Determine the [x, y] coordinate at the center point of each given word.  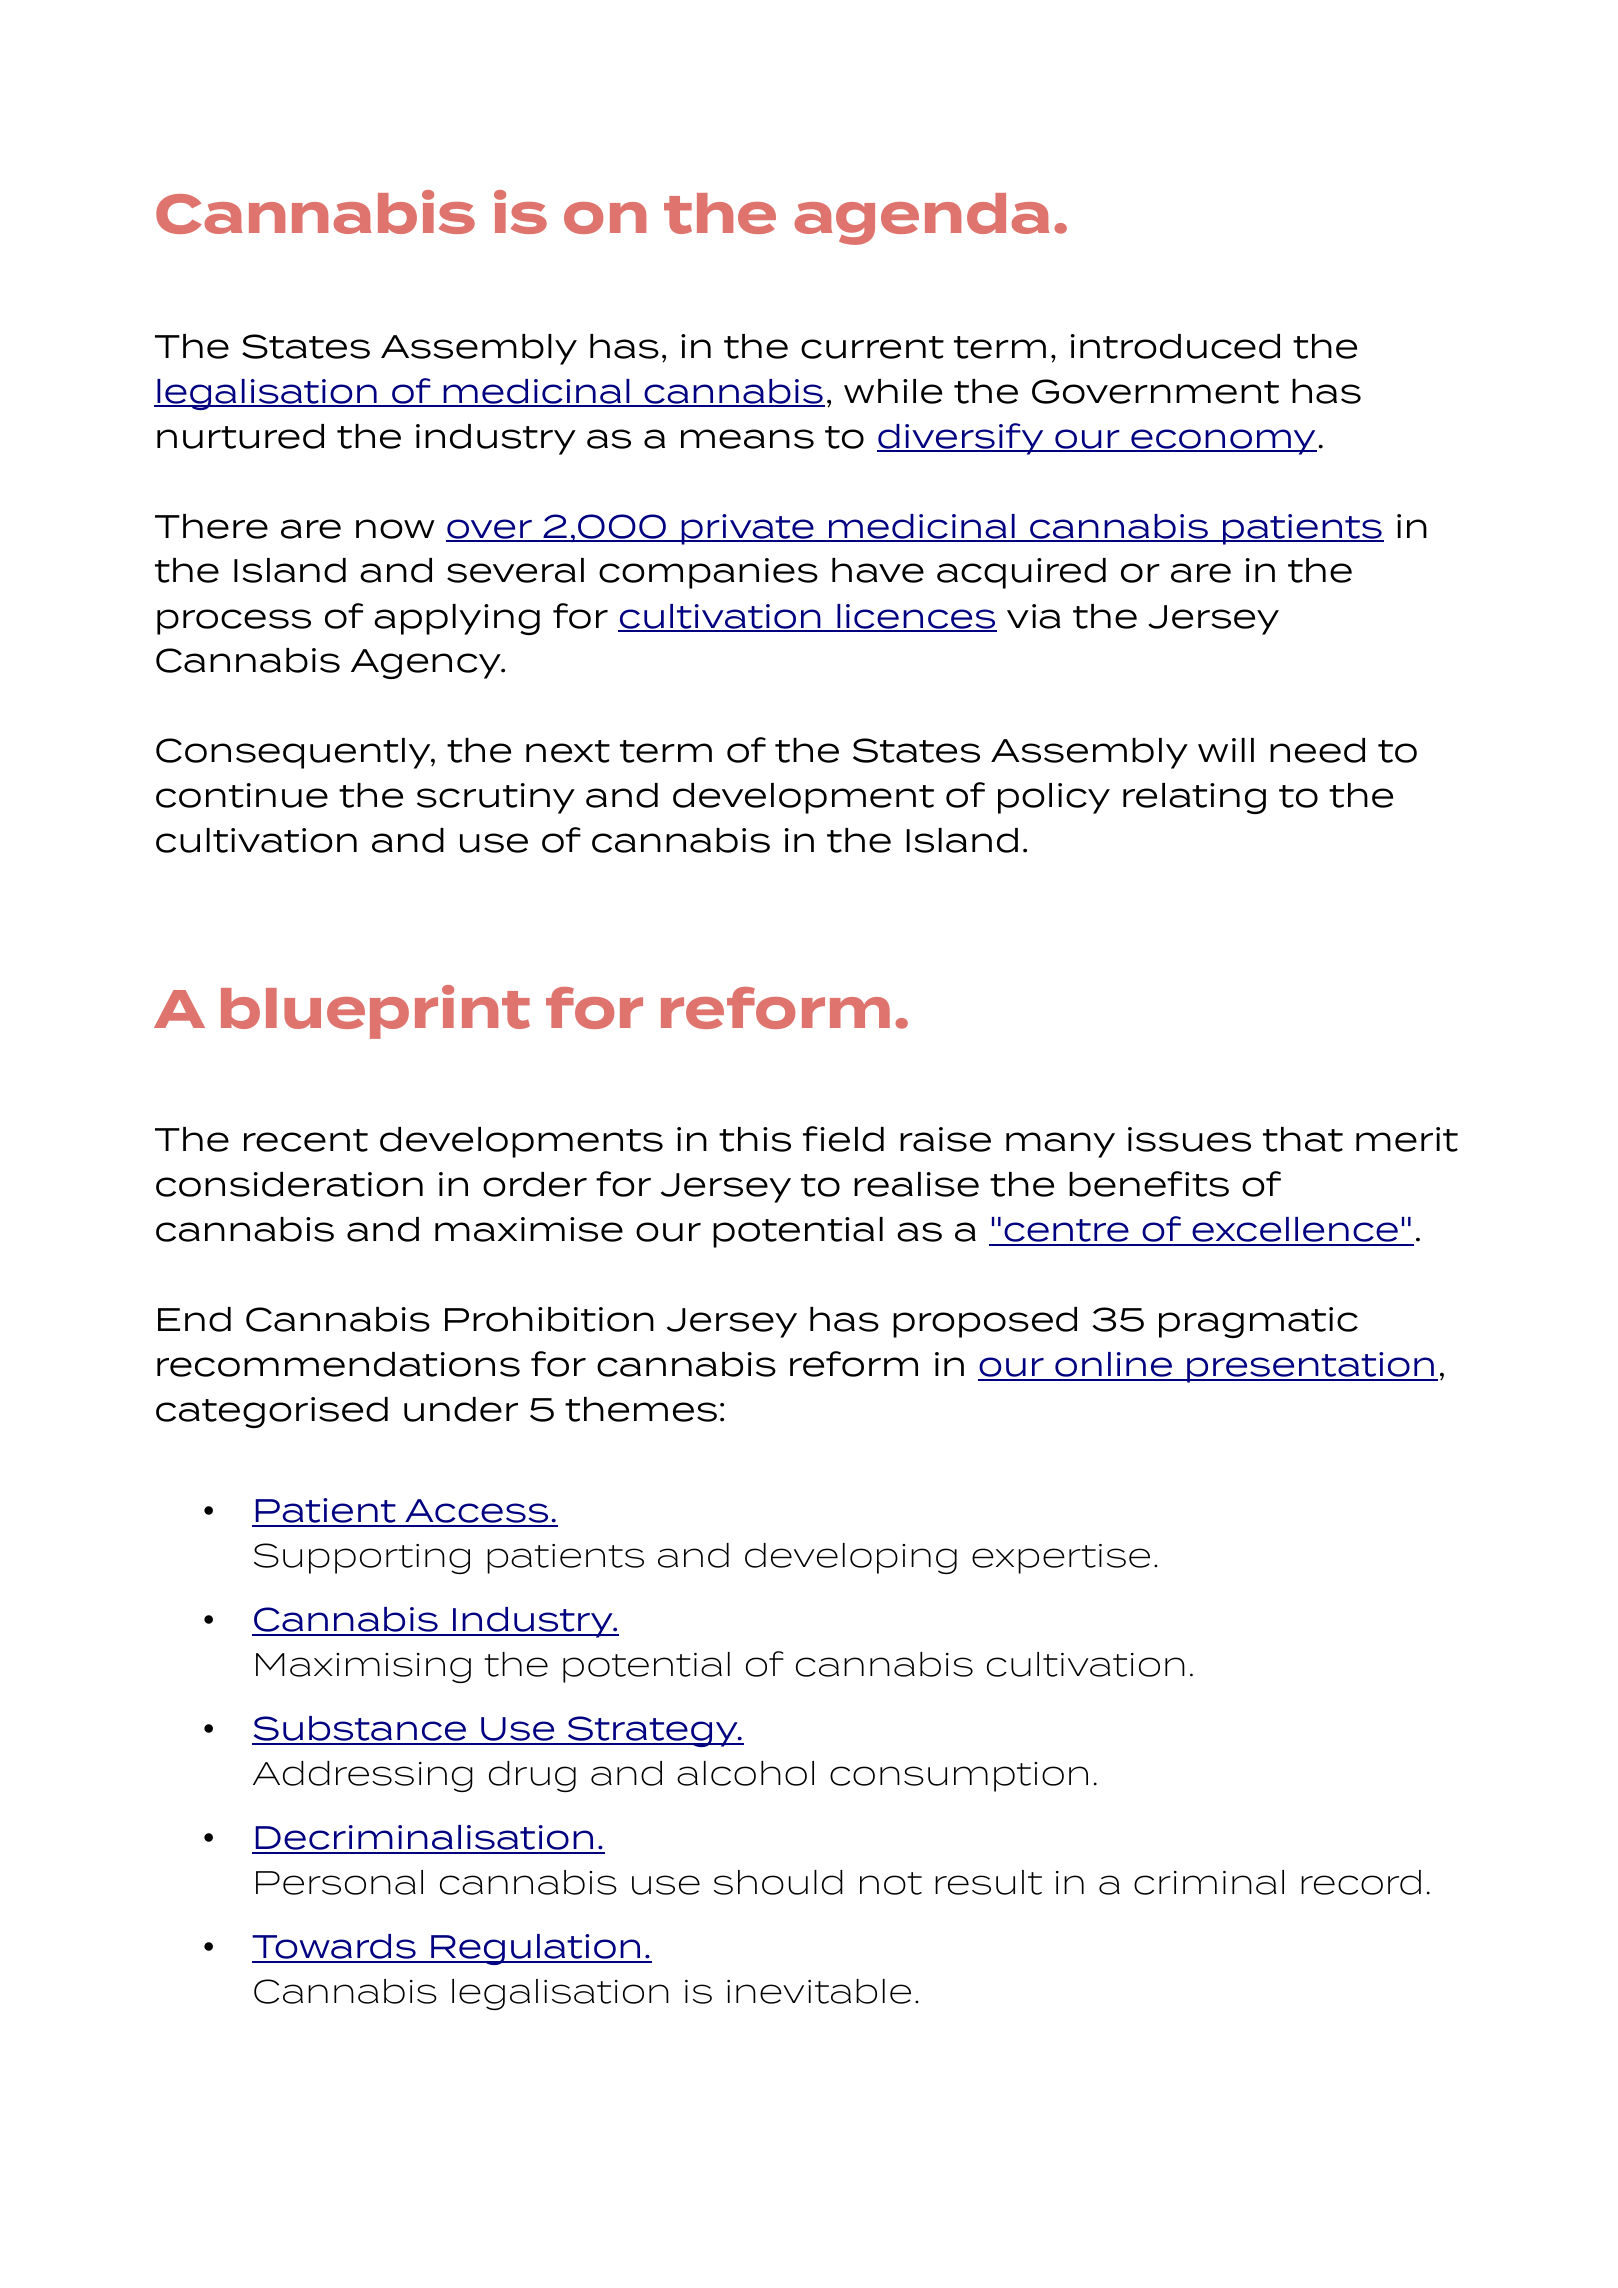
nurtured [240, 436]
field [843, 1139]
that [1303, 1139]
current [872, 347]
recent [306, 1140]
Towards [335, 1948]
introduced [1175, 346]
